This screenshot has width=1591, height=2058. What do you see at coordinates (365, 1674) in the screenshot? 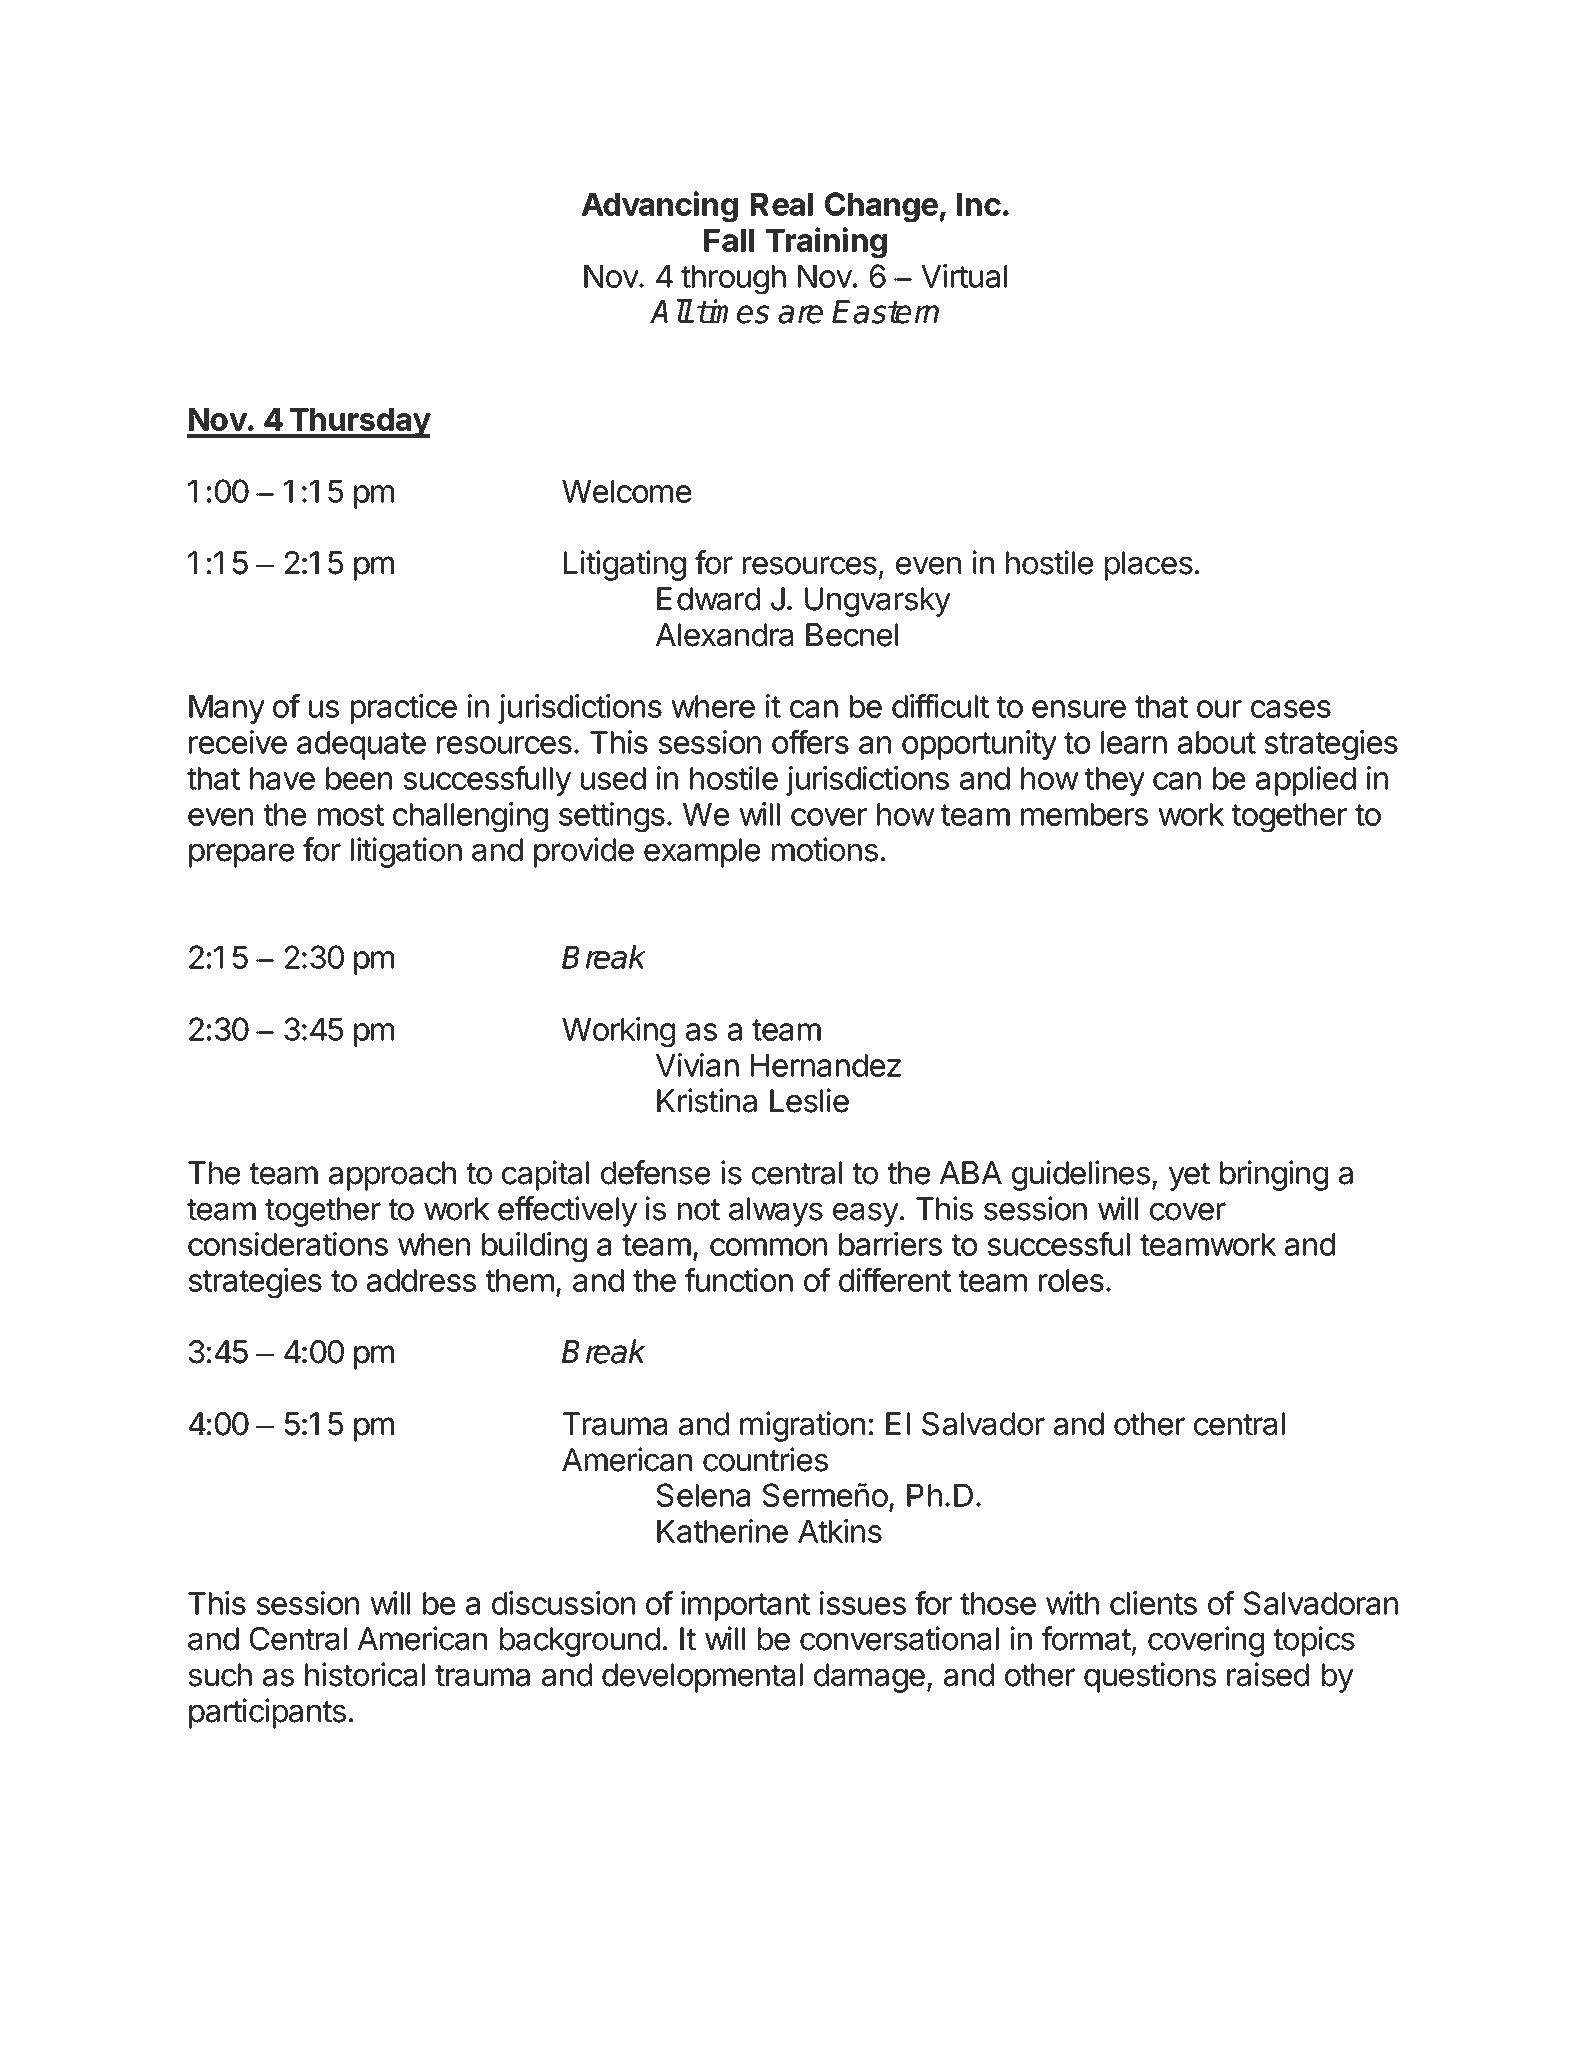
I see `historical` at bounding box center [365, 1674].
